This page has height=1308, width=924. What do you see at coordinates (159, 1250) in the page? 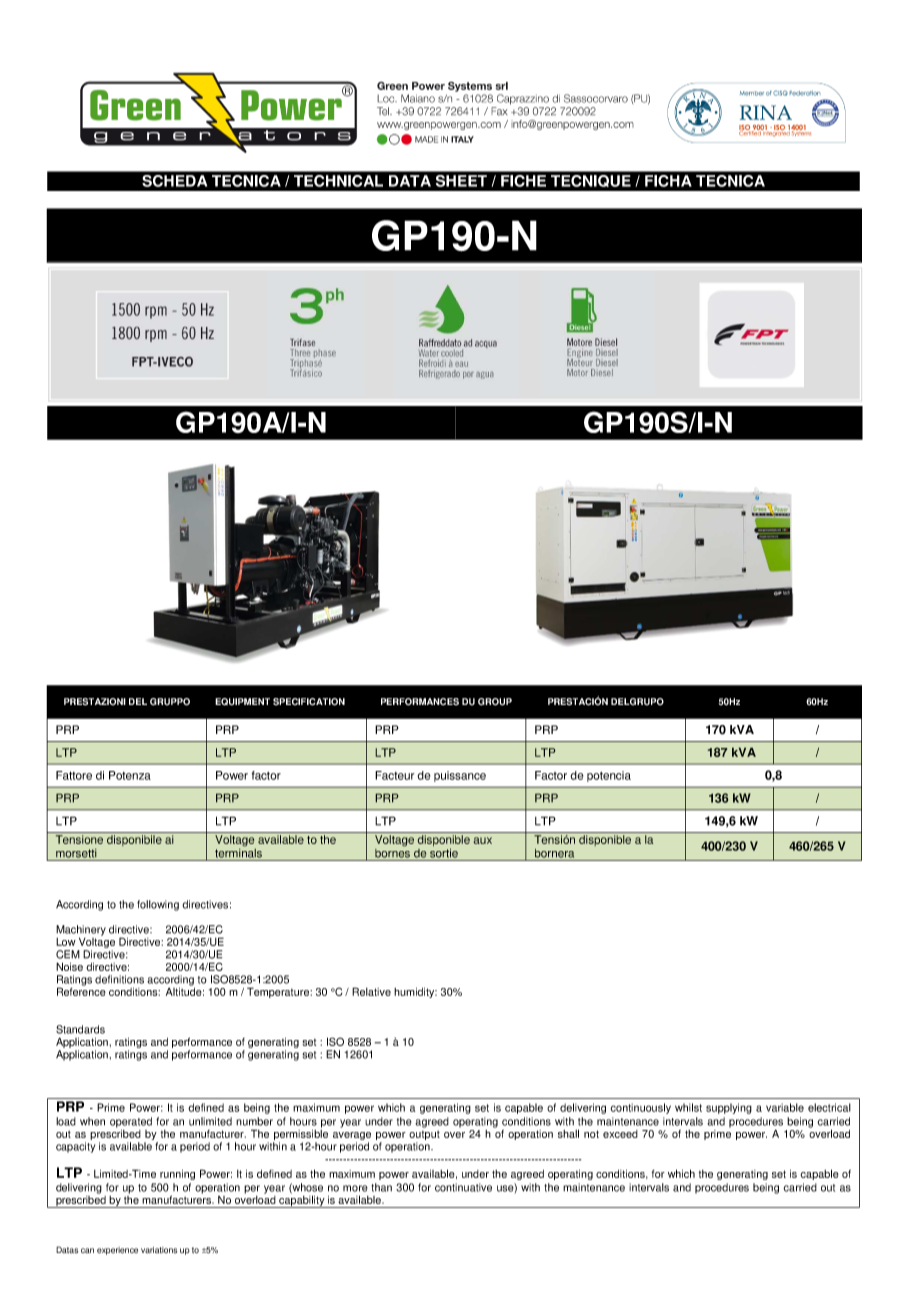
I see `variations` at bounding box center [159, 1250].
